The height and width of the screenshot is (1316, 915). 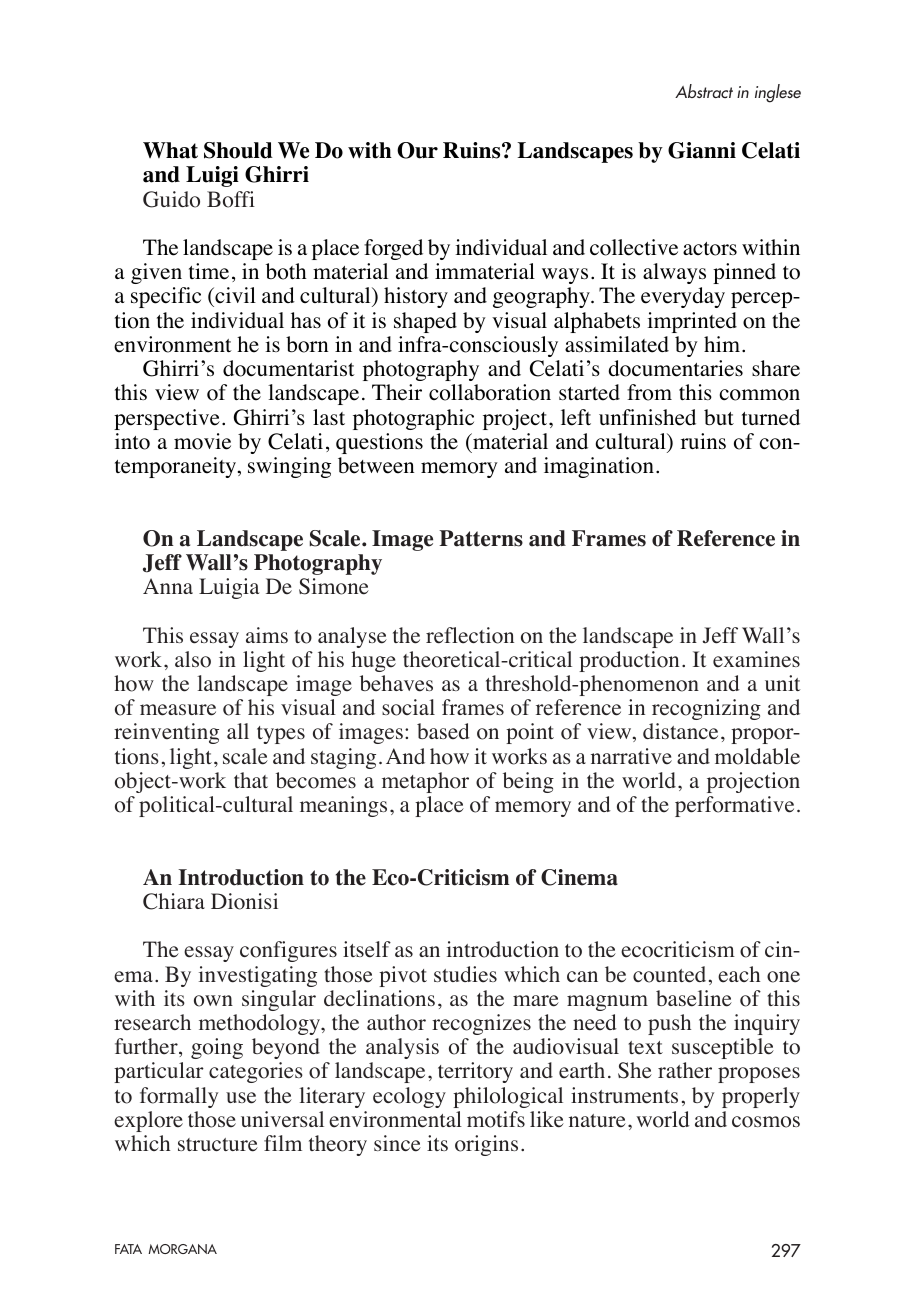 What do you see at coordinates (238, 150) in the screenshot?
I see `Should` at bounding box center [238, 150].
